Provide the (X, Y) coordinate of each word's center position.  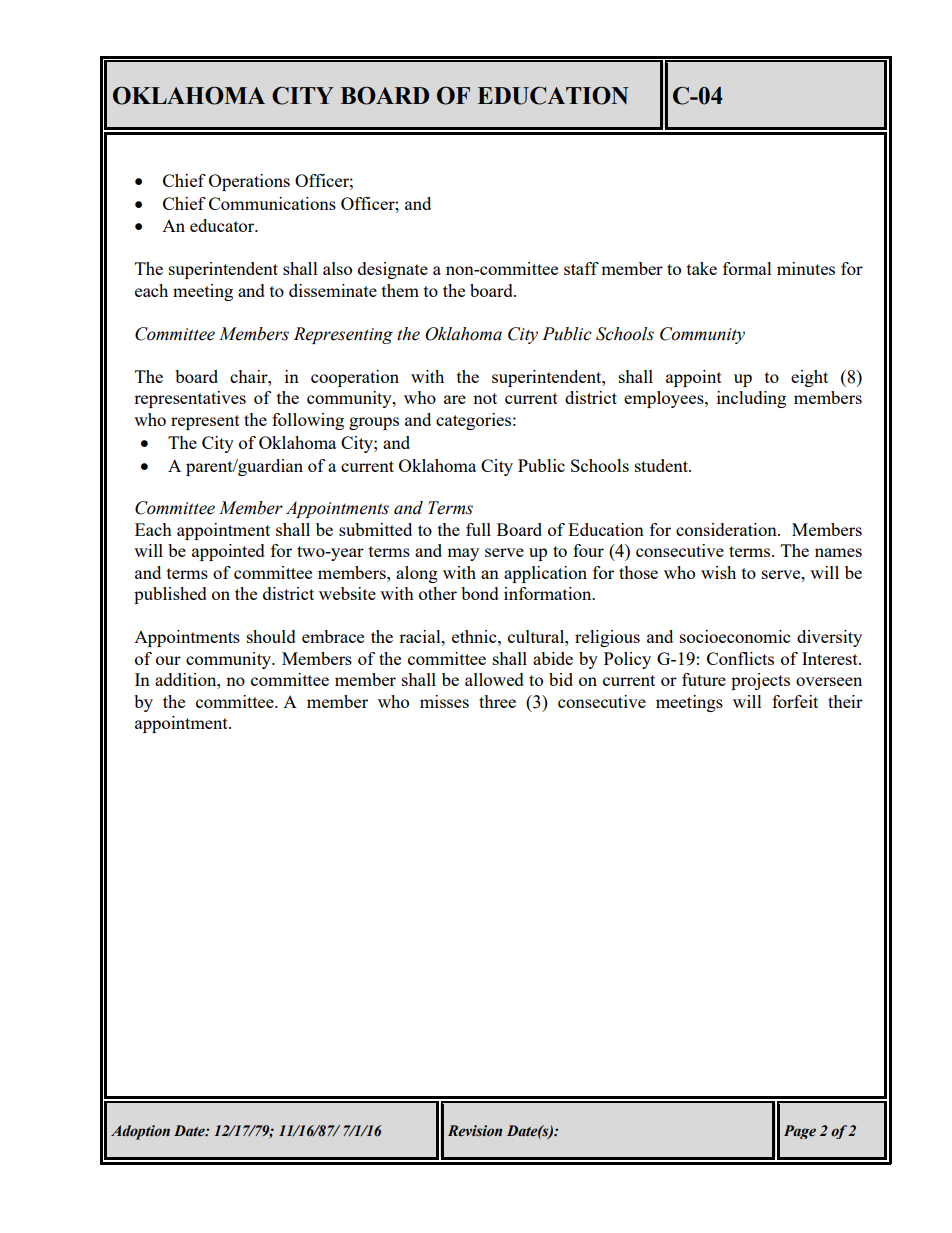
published (170, 595)
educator (223, 225)
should (271, 636)
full (478, 529)
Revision (475, 1131)
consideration (727, 529)
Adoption (140, 1132)
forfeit (795, 701)
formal (747, 268)
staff (581, 268)
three (497, 701)
